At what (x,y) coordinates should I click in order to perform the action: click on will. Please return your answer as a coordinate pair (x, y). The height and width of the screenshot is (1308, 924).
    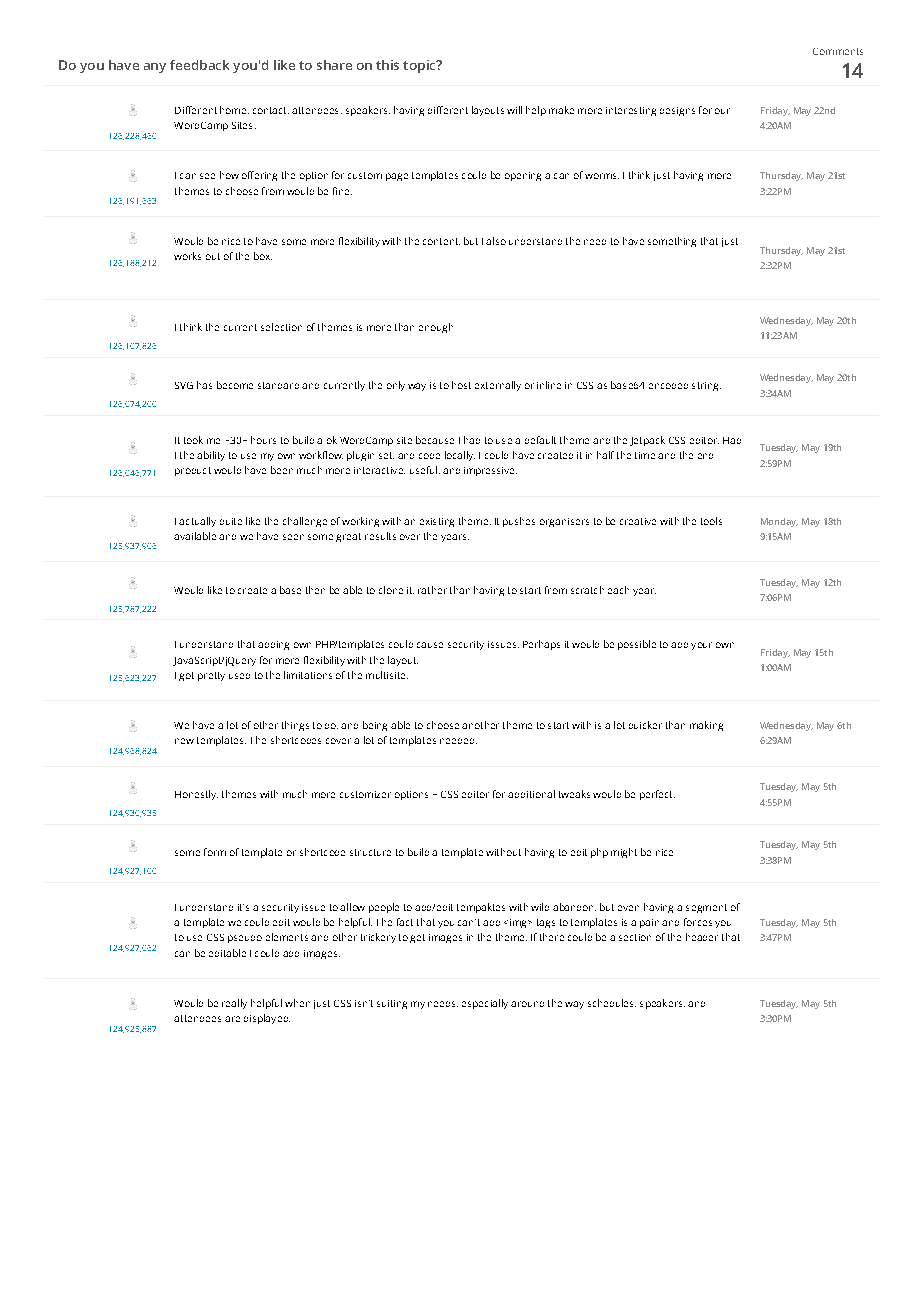
    Looking at the image, I should click on (514, 110).
